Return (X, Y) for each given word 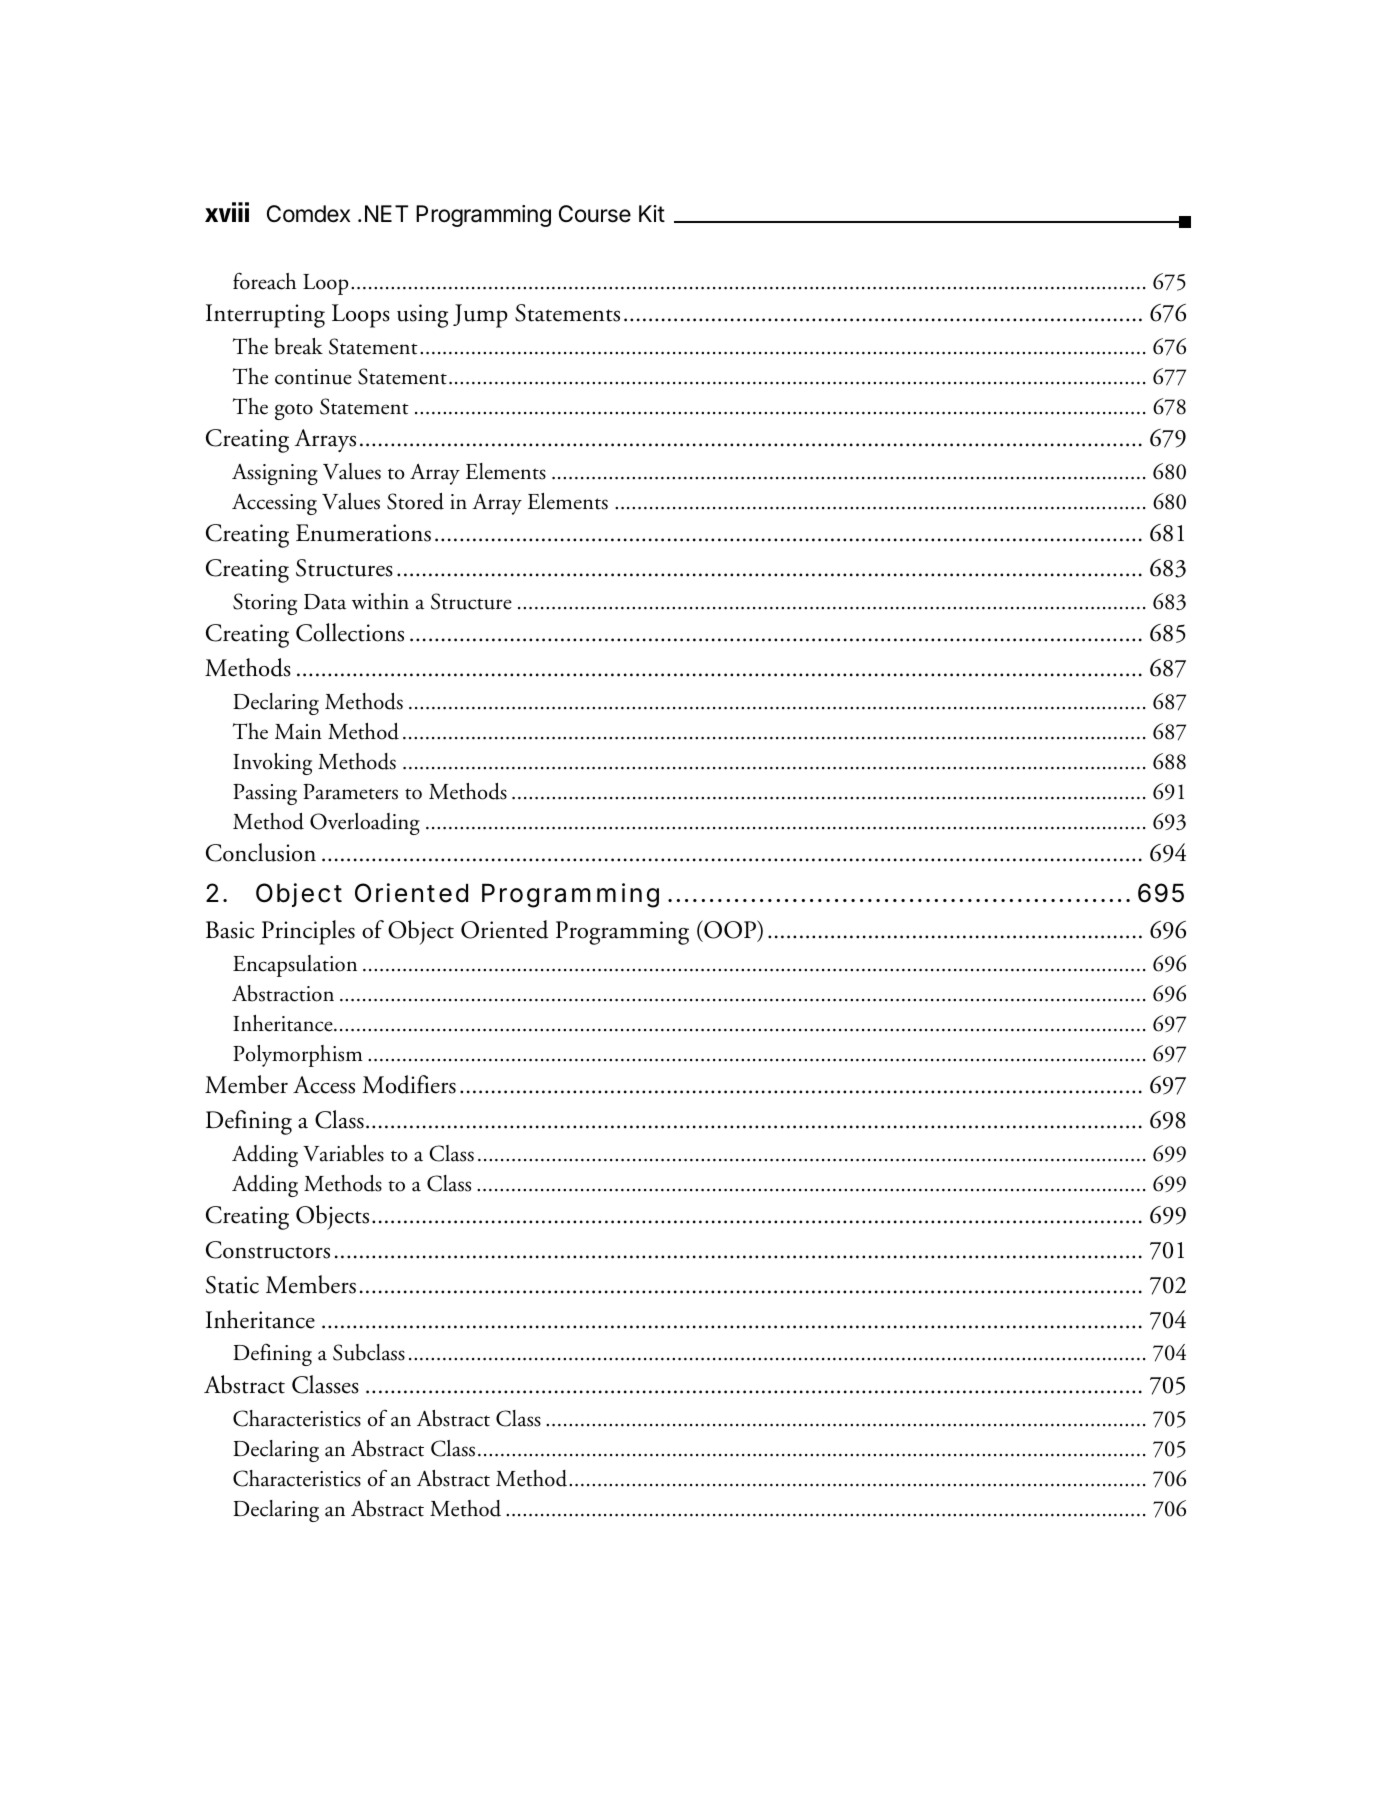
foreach (264, 281)
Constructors (268, 1250)
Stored (415, 501)
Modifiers (409, 1084)
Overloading (365, 824)
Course (595, 214)
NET (386, 213)
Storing (265, 604)
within (380, 601)
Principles (308, 932)
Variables (343, 1153)
